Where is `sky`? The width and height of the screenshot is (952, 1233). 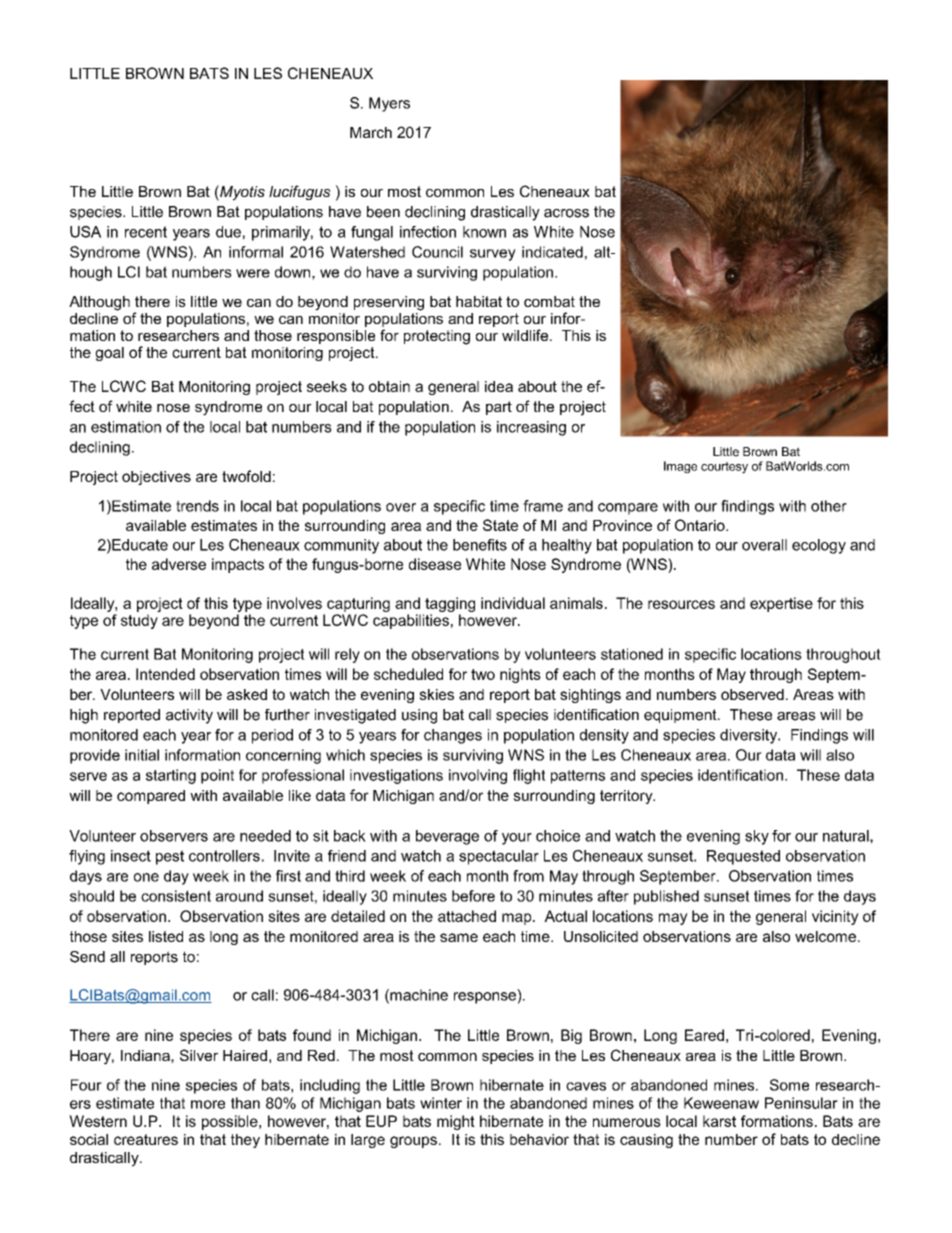
sky is located at coordinates (757, 837).
